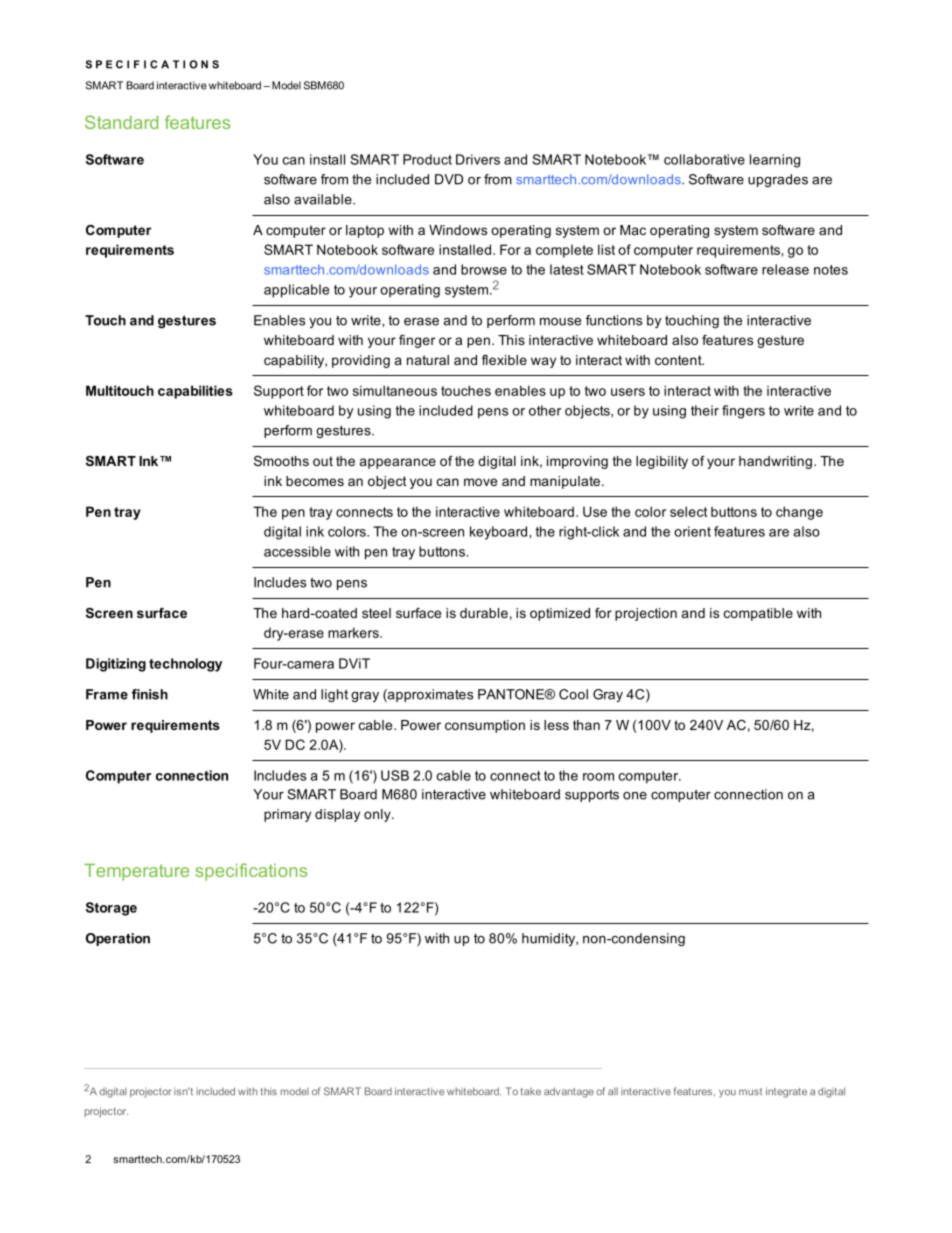 The height and width of the screenshot is (1233, 952). I want to click on flexible, so click(504, 360).
